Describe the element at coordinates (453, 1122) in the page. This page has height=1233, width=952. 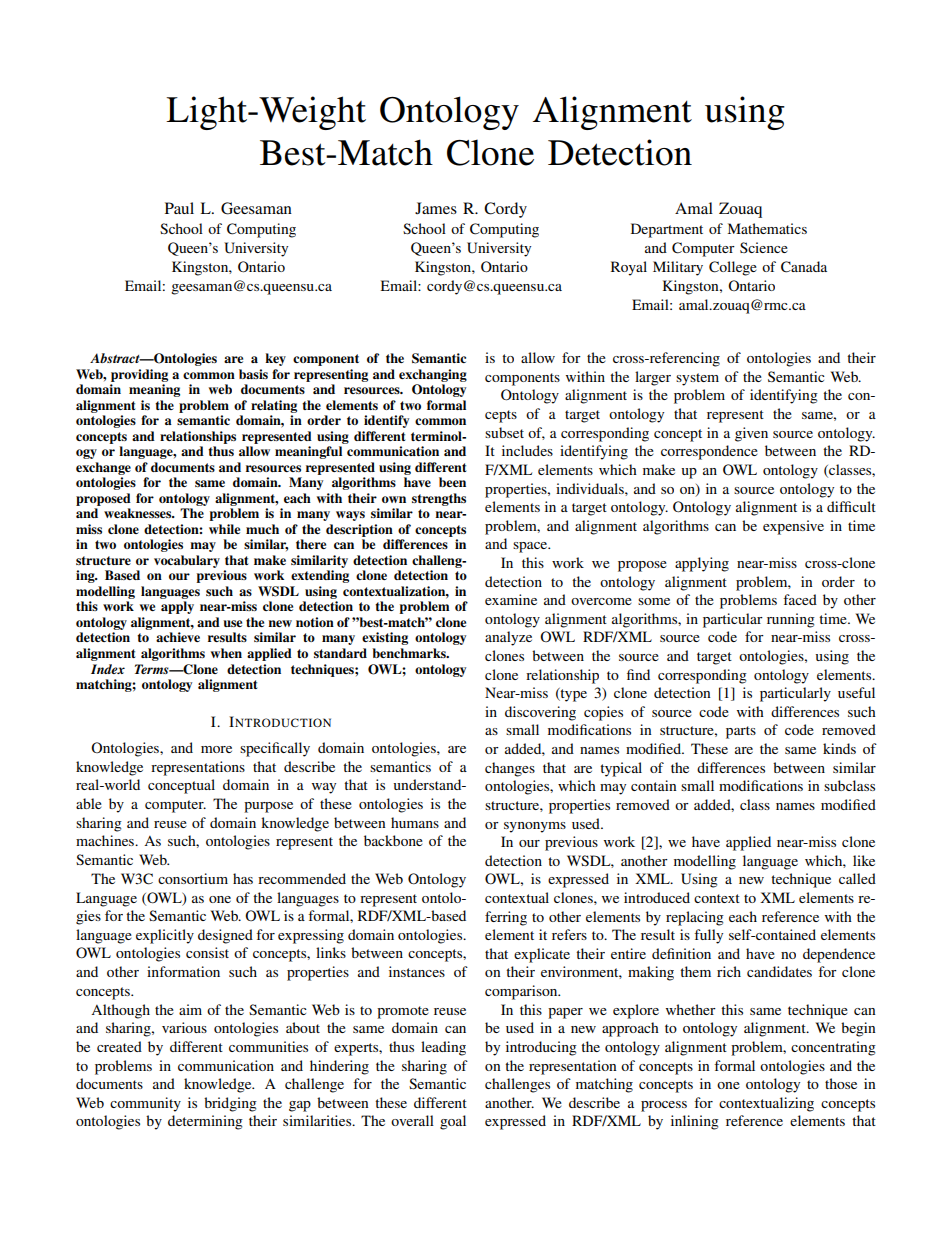
I see `goal` at that location.
